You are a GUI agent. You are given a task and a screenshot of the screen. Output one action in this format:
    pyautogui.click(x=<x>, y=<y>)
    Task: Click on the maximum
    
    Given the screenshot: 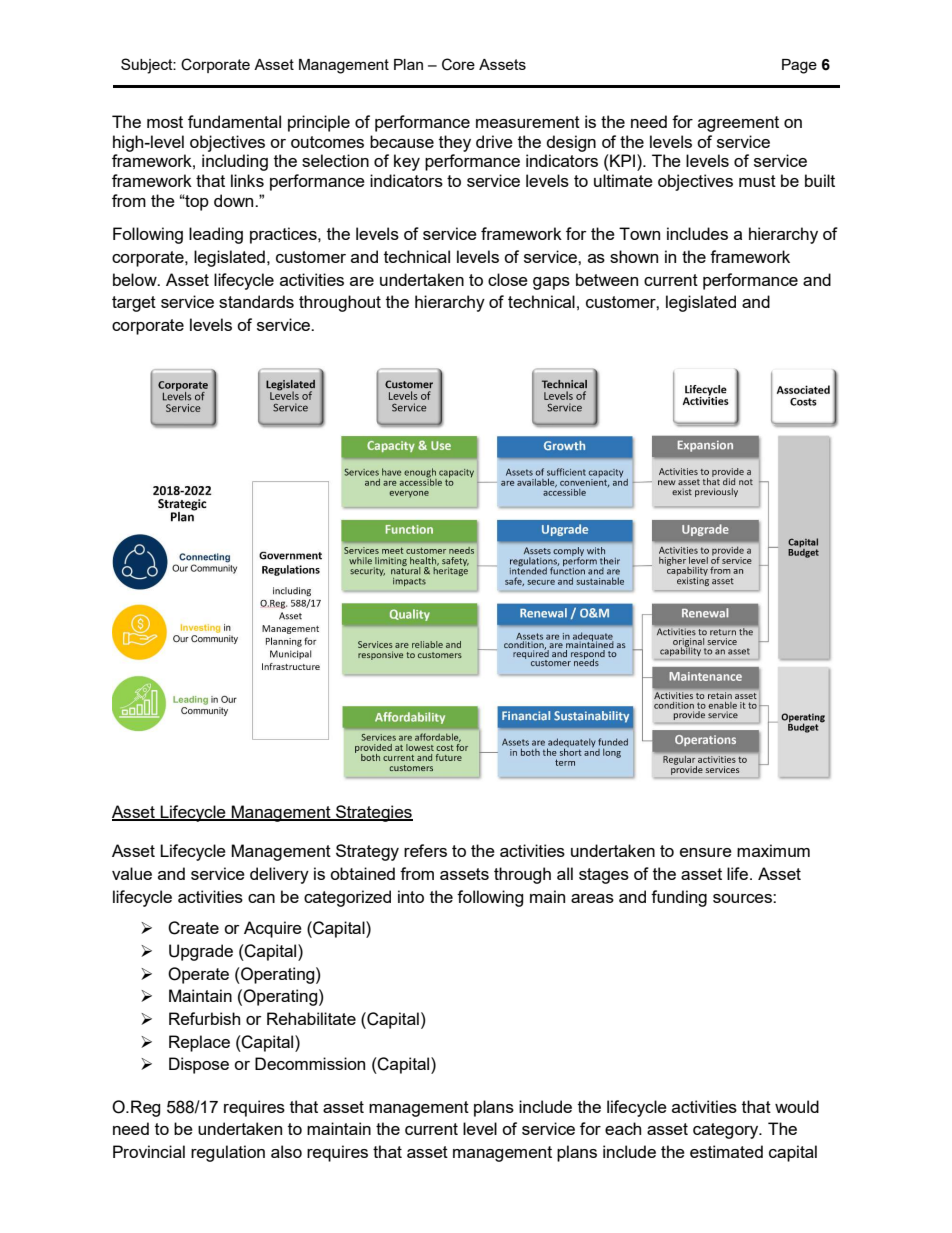 What is the action you would take?
    pyautogui.click(x=773, y=850)
